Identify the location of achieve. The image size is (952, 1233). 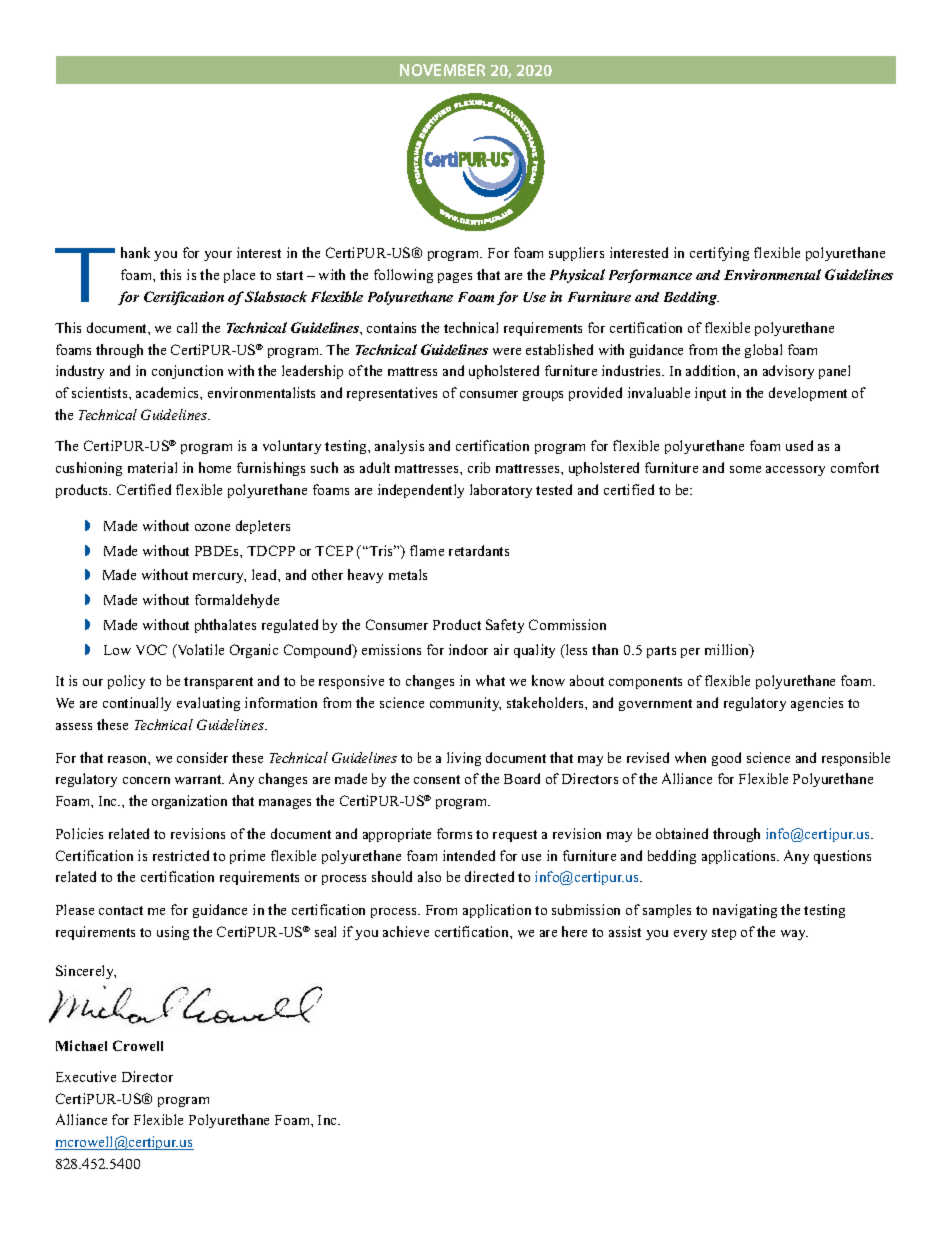
(406, 931).
